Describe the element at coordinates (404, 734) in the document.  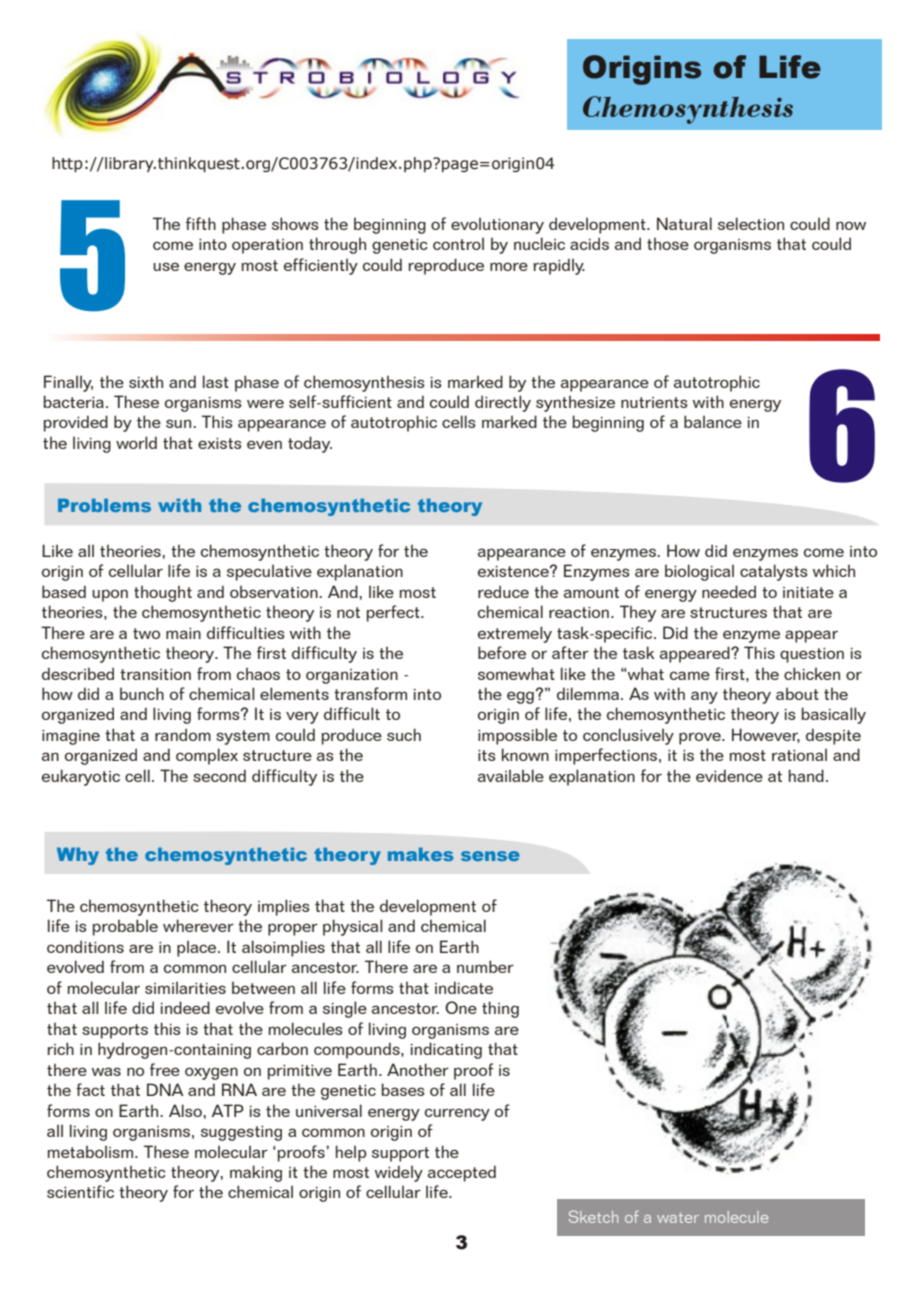
I see `such` at that location.
